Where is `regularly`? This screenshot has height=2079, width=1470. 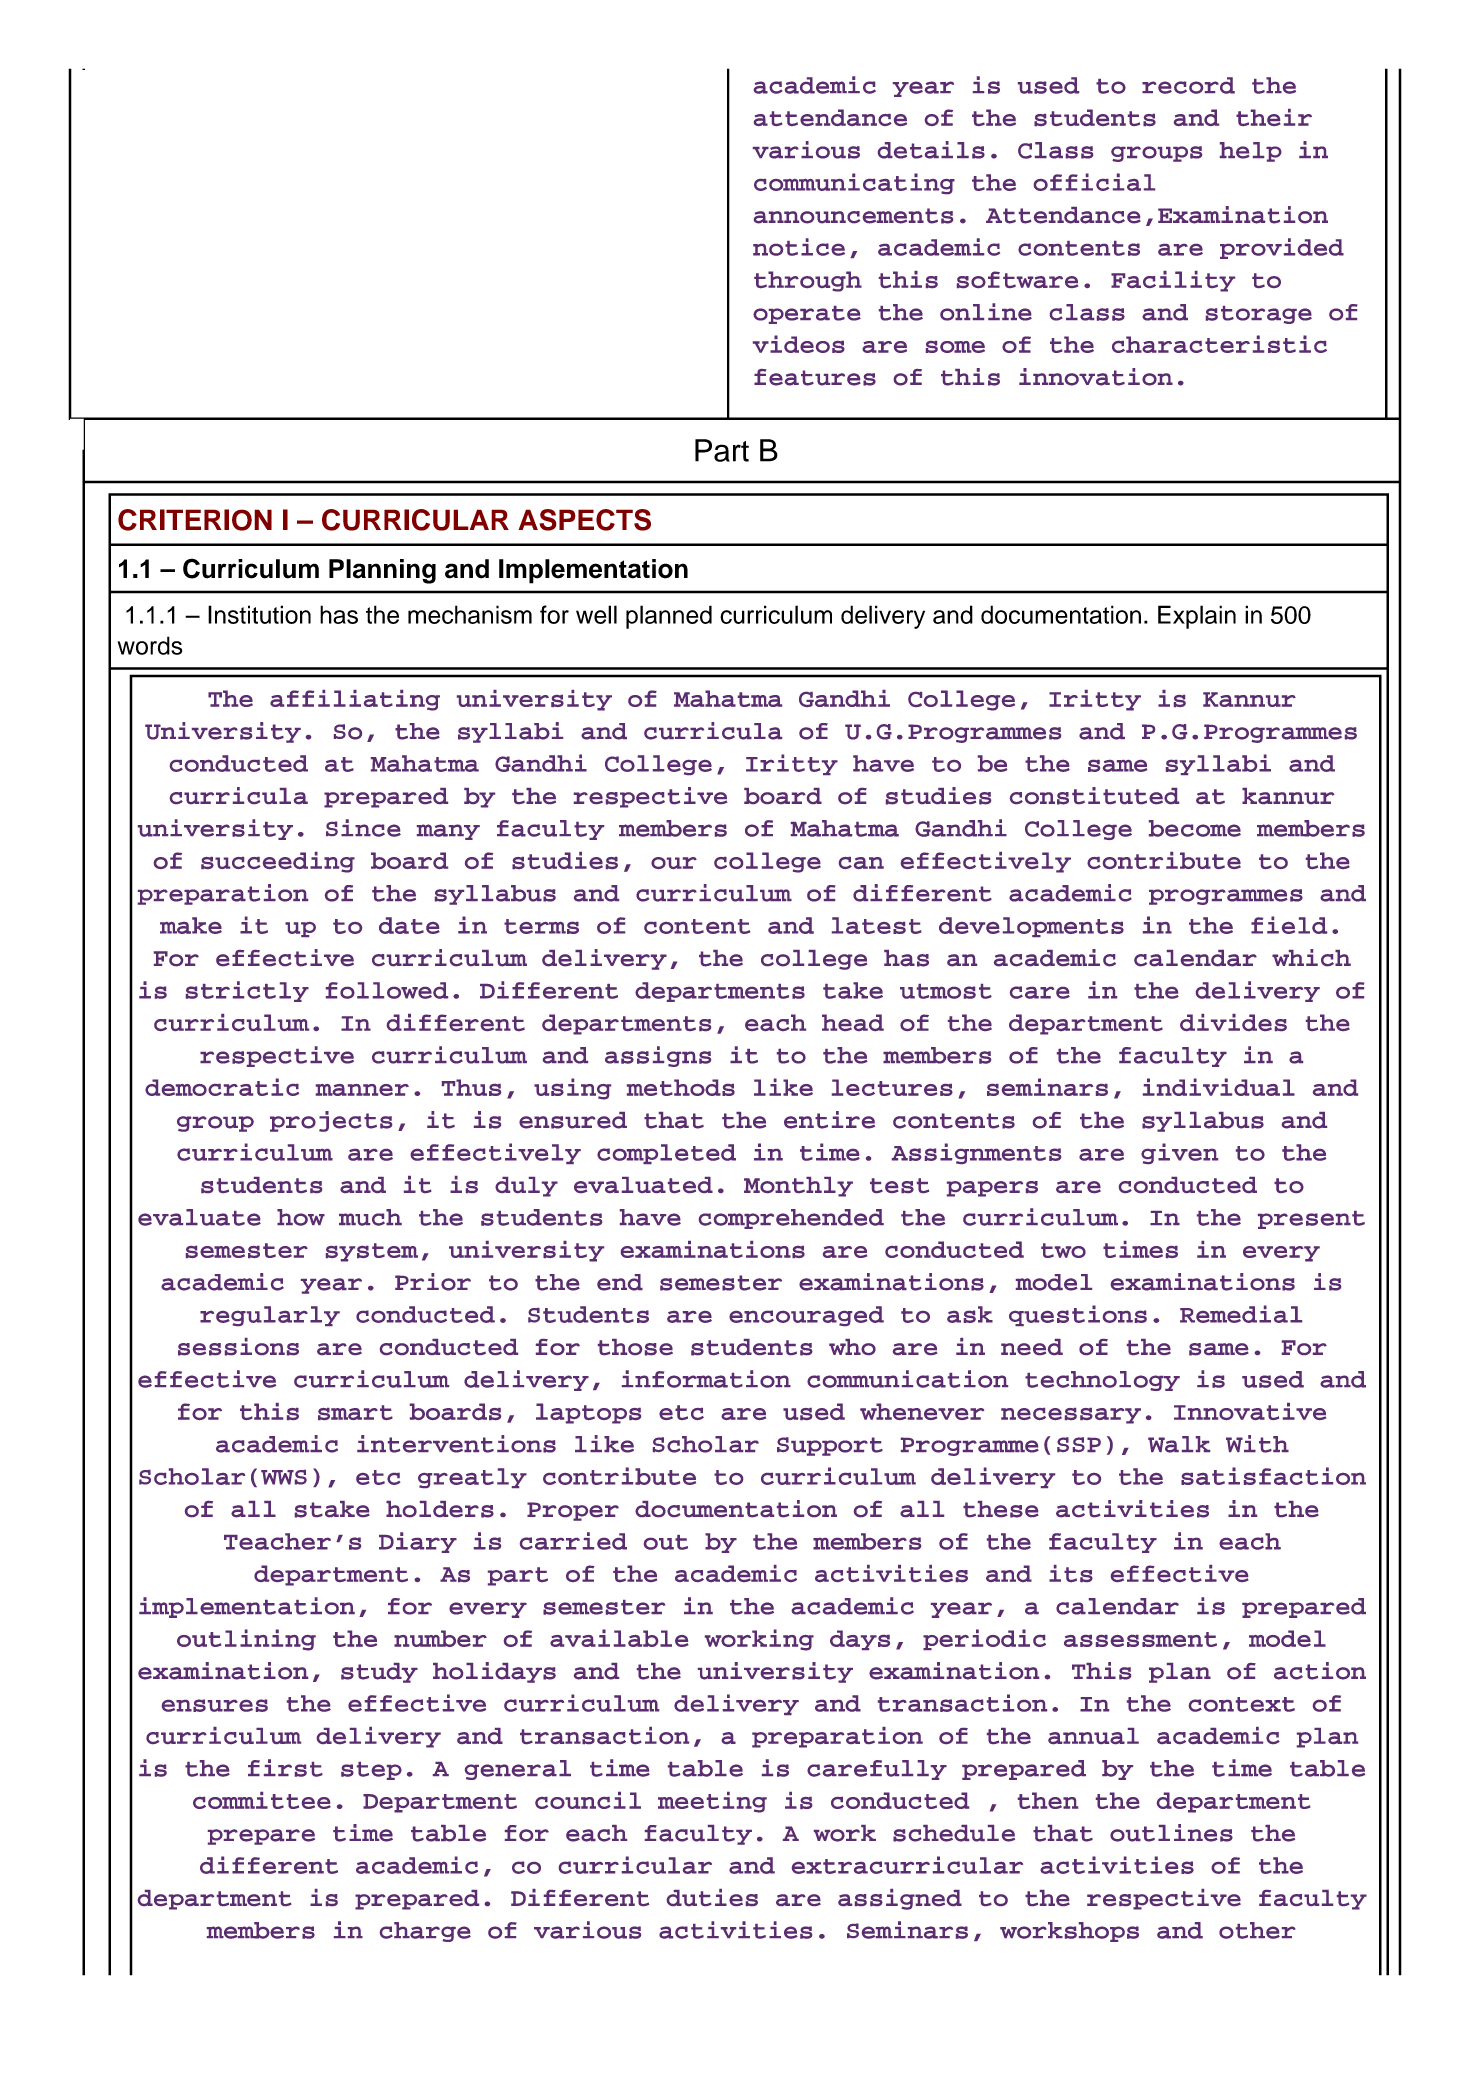 regularly is located at coordinates (270, 1316).
